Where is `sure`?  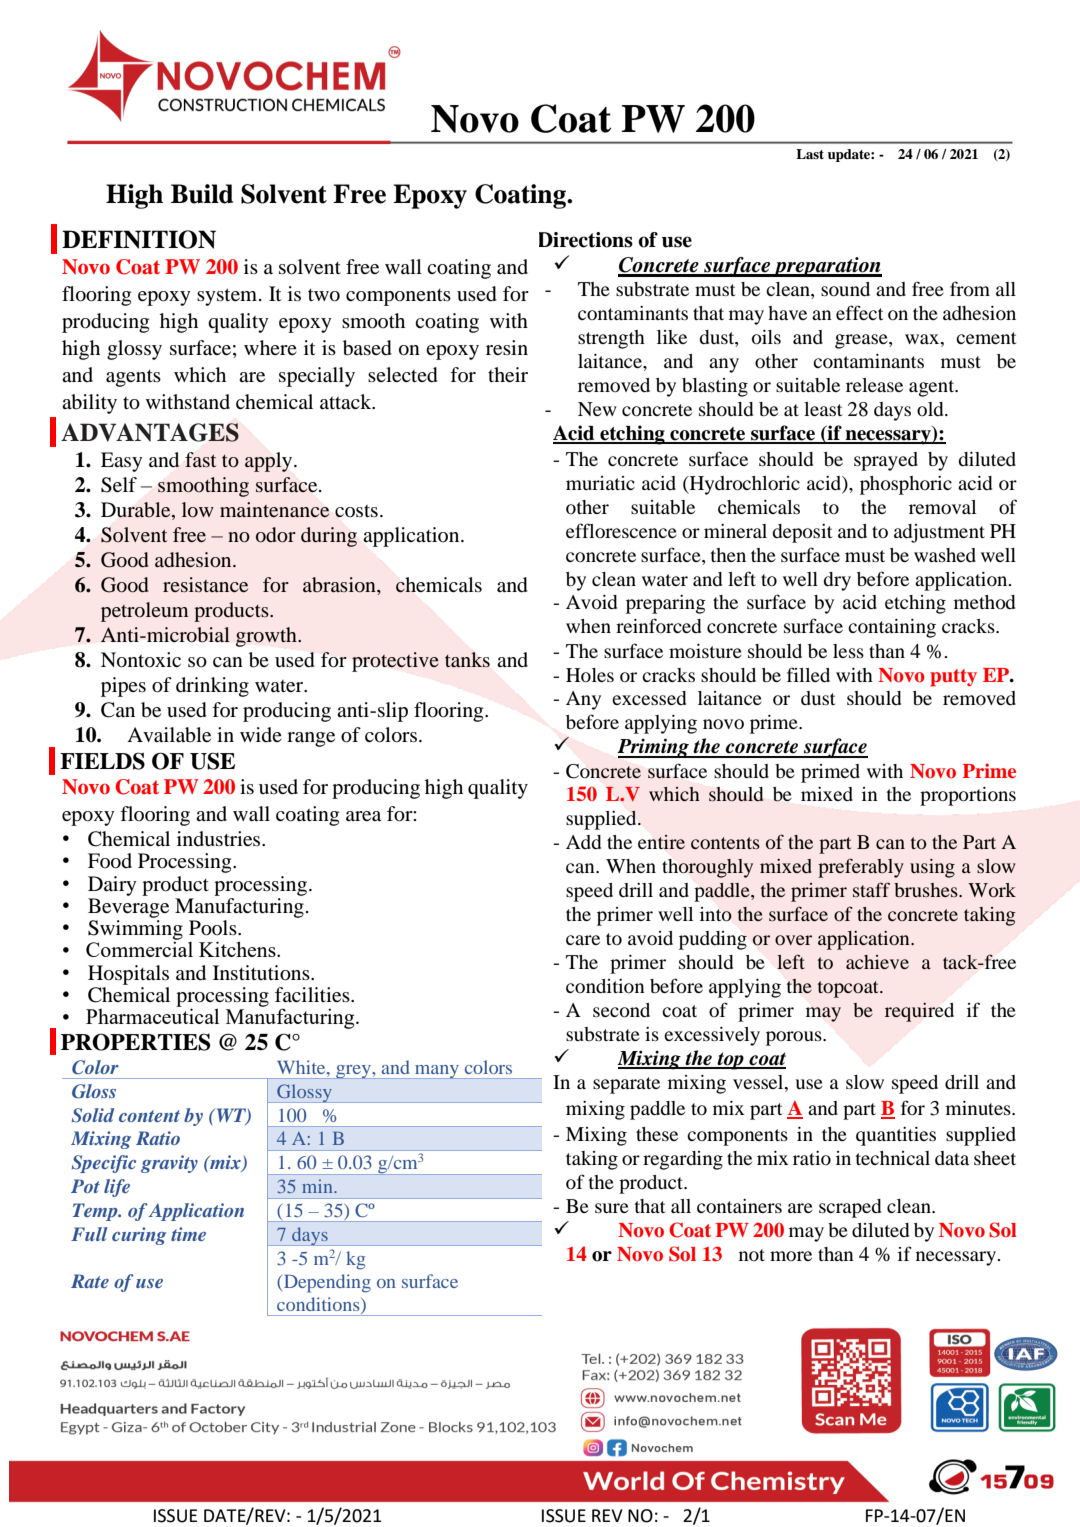 sure is located at coordinates (612, 1208).
